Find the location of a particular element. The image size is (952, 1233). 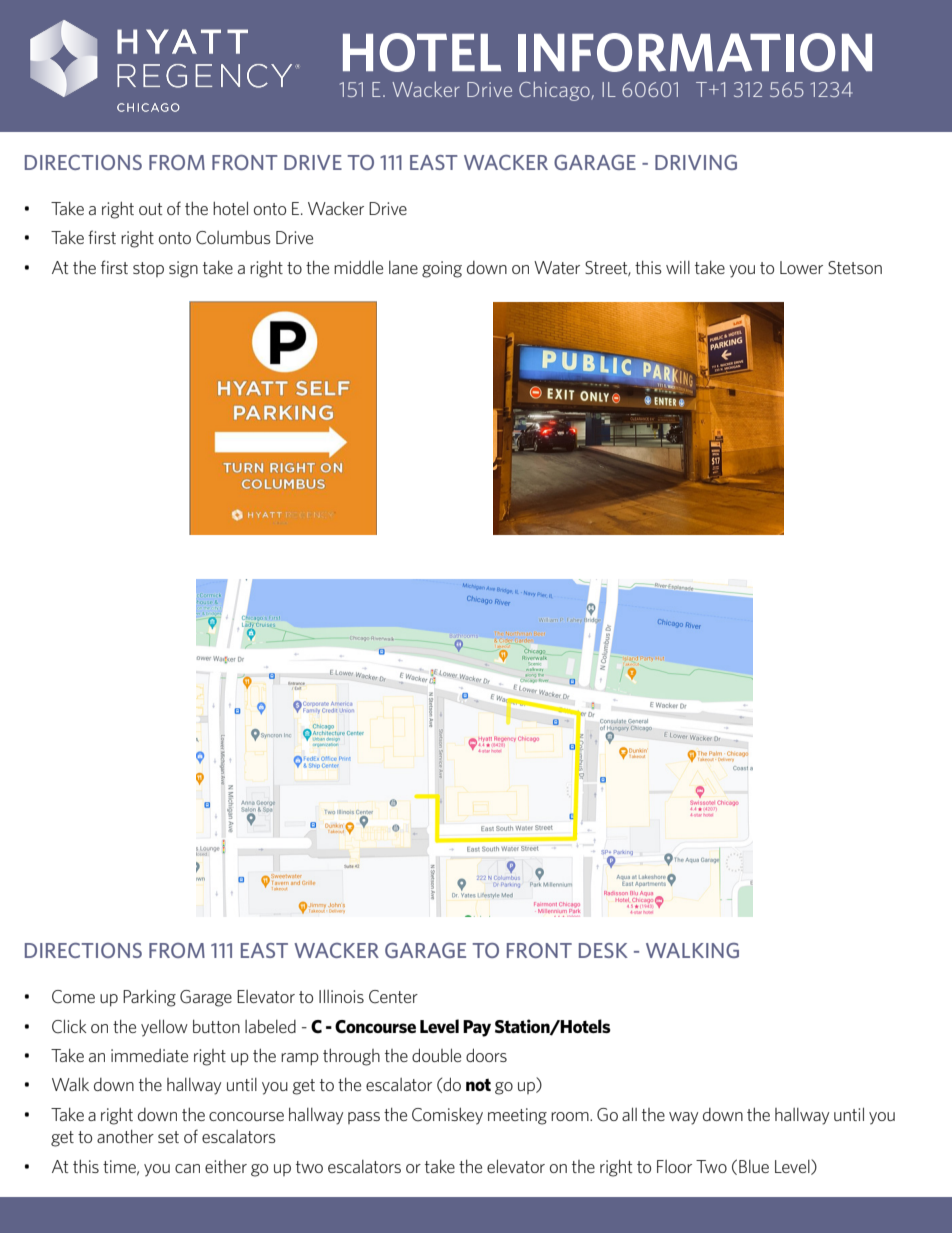

stop is located at coordinates (148, 269).
